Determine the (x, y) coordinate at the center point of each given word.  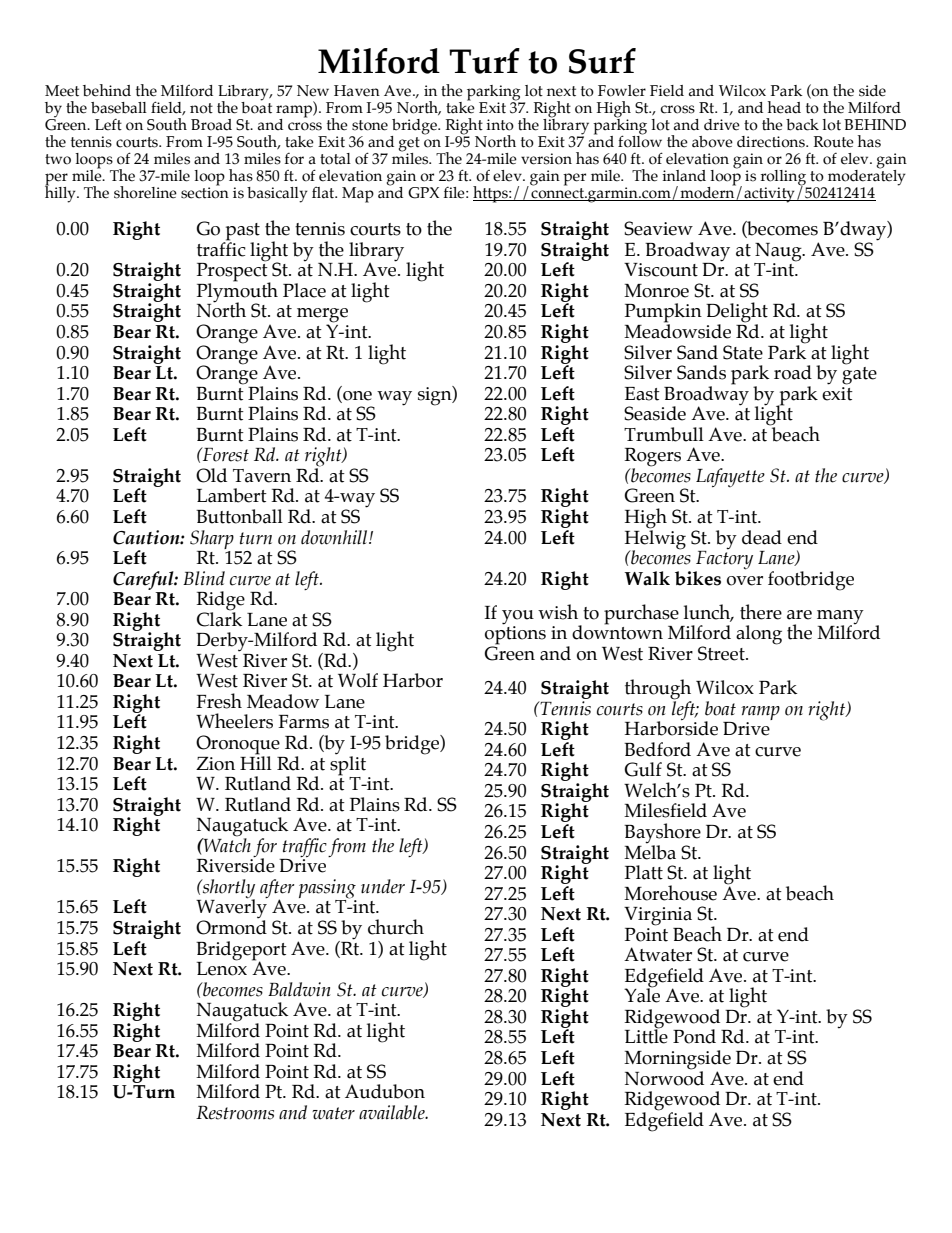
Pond (694, 1036)
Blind (204, 578)
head (784, 107)
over (745, 581)
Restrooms (235, 1113)
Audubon (385, 1091)
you (518, 617)
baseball (119, 108)
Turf (484, 61)
